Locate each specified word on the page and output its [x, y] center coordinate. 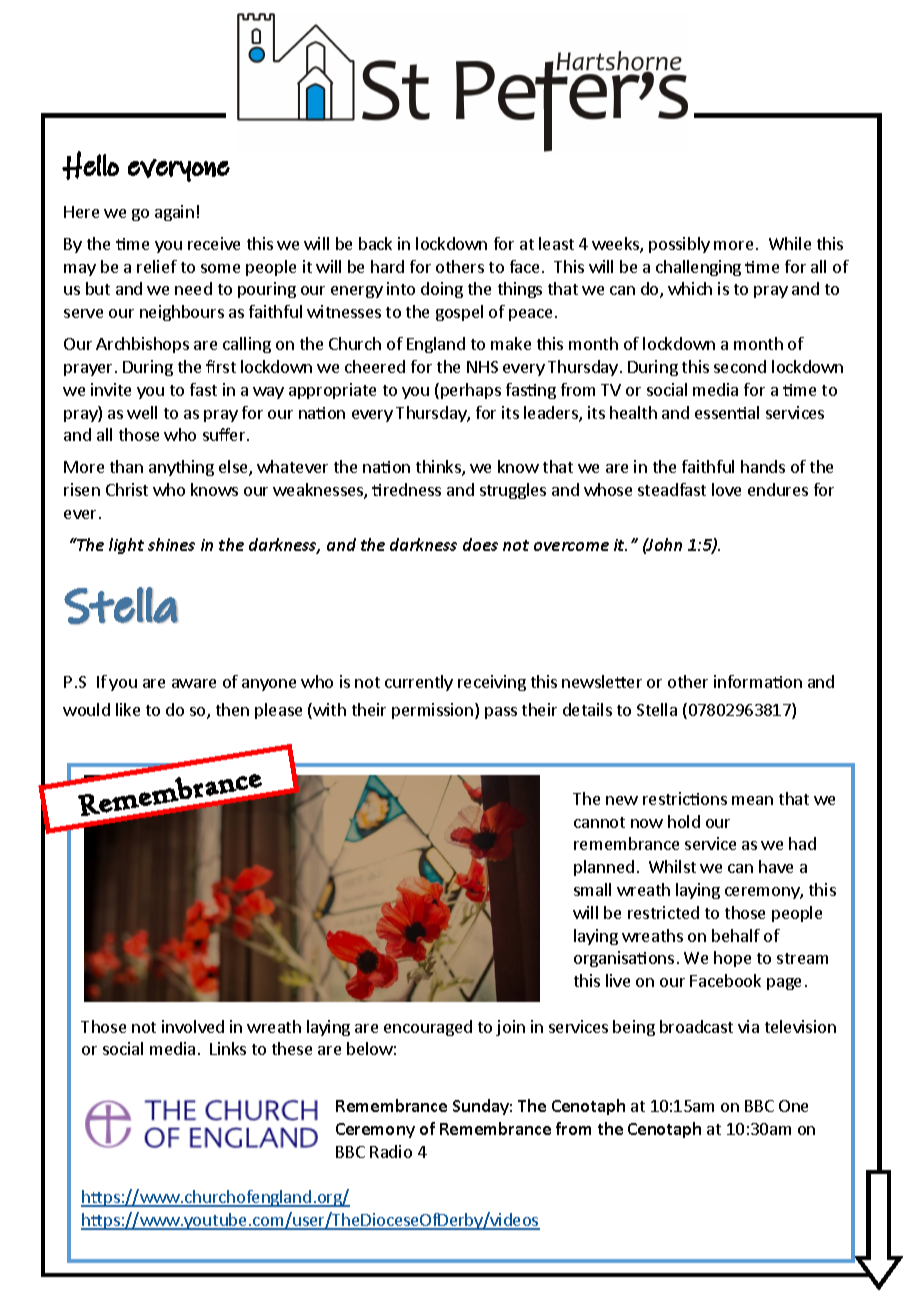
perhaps [471, 391]
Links [228, 1048]
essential [727, 412]
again [174, 213]
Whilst [672, 866]
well [142, 412]
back [375, 243]
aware [194, 683]
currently [419, 683]
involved [193, 1026]
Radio [391, 1151]
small [592, 889]
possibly [679, 245]
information [758, 681]
